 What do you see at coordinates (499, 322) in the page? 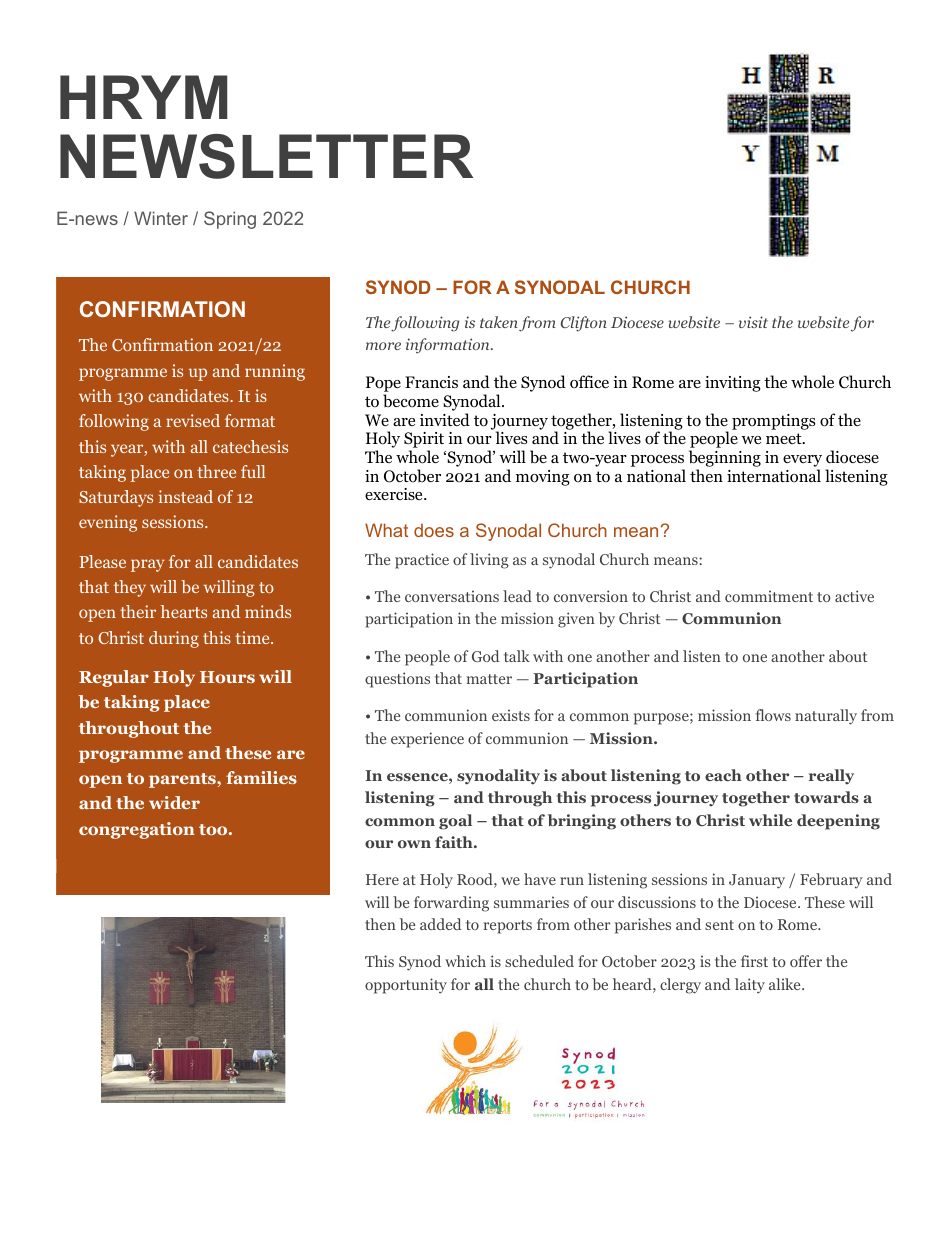
I see `taken` at bounding box center [499, 322].
